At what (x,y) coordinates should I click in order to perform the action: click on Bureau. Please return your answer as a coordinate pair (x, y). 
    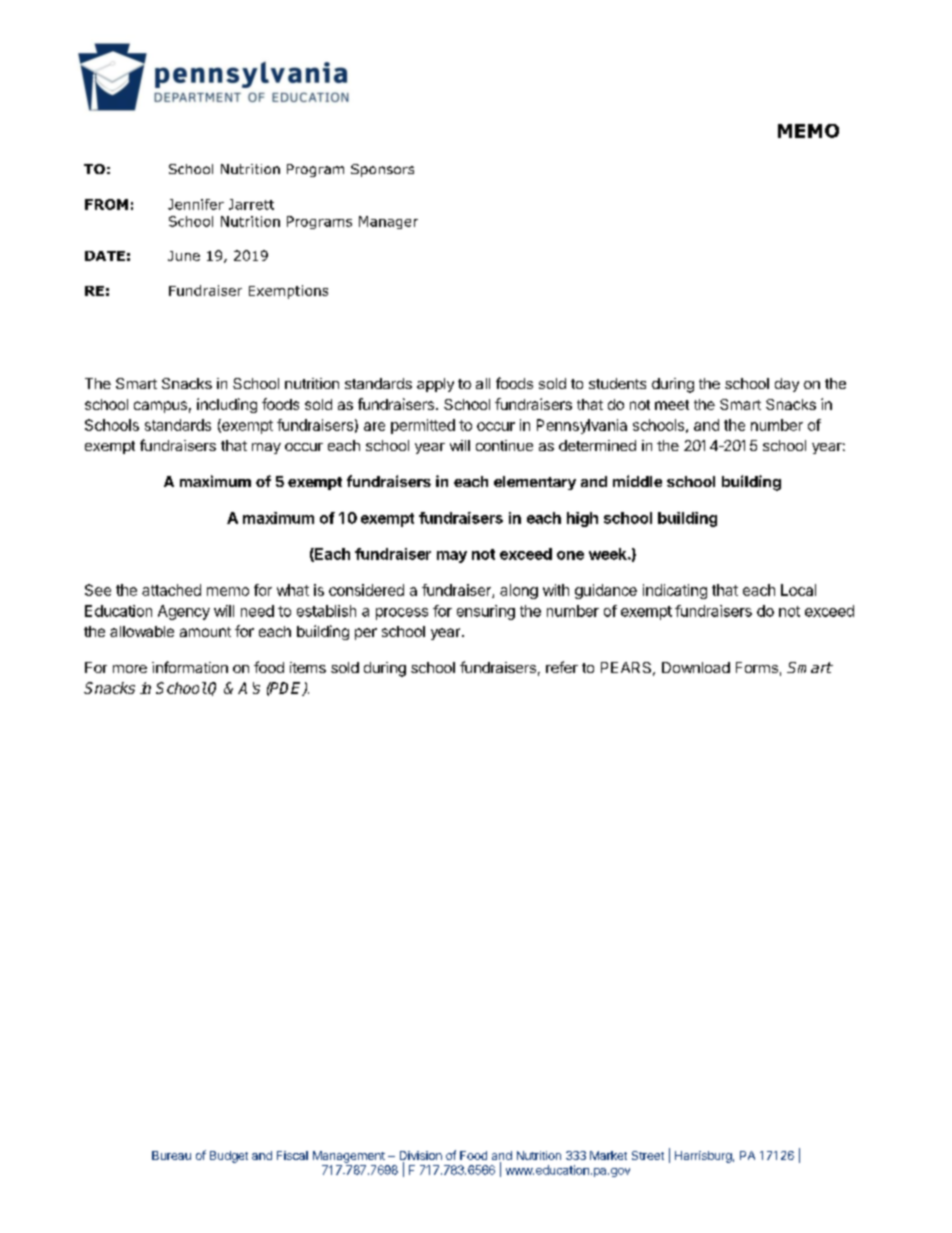
    Looking at the image, I should click on (171, 1155).
